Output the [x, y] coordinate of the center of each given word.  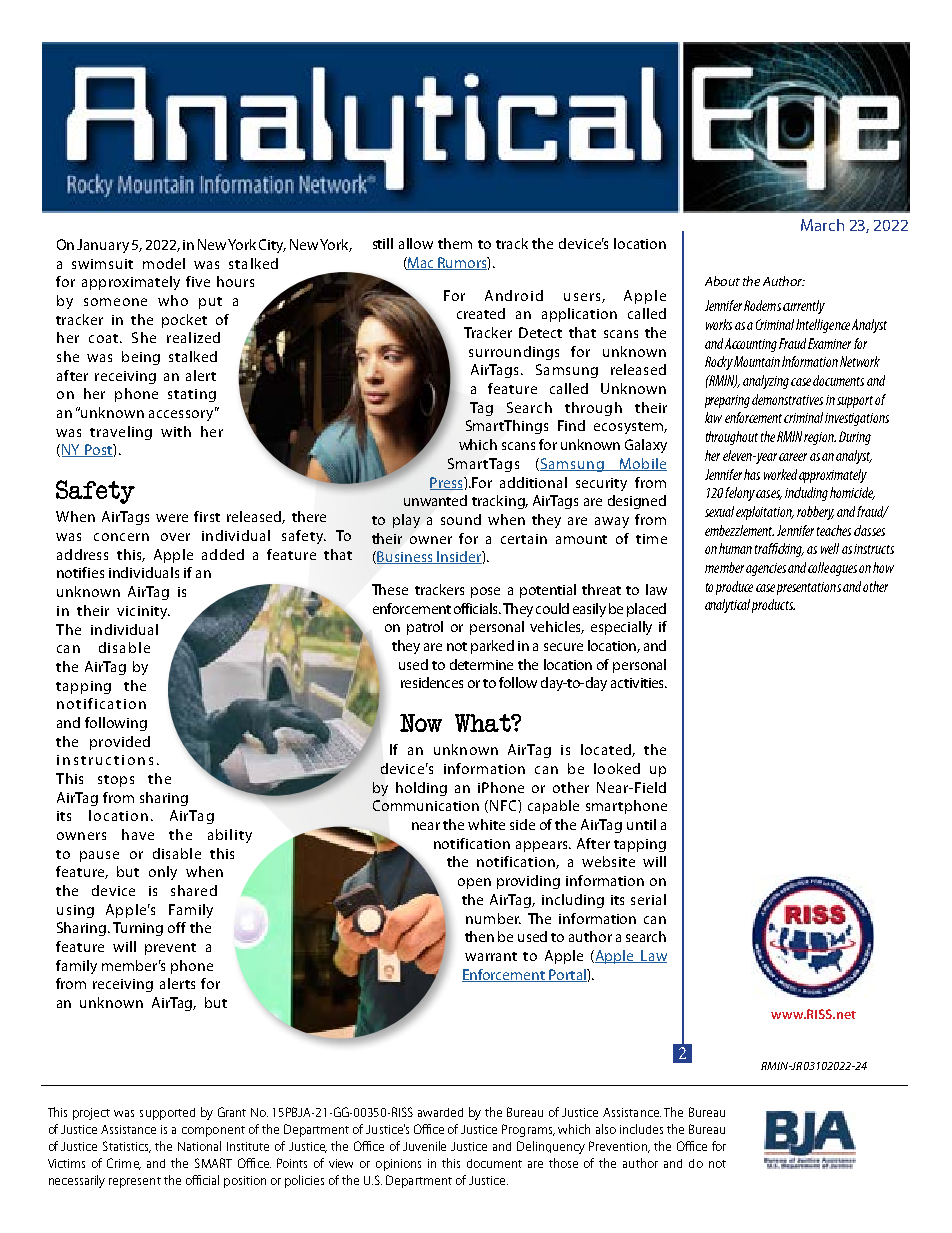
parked [492, 647]
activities [639, 683]
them [455, 243]
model [164, 263]
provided [120, 743]
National [199, 1146]
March [822, 225]
